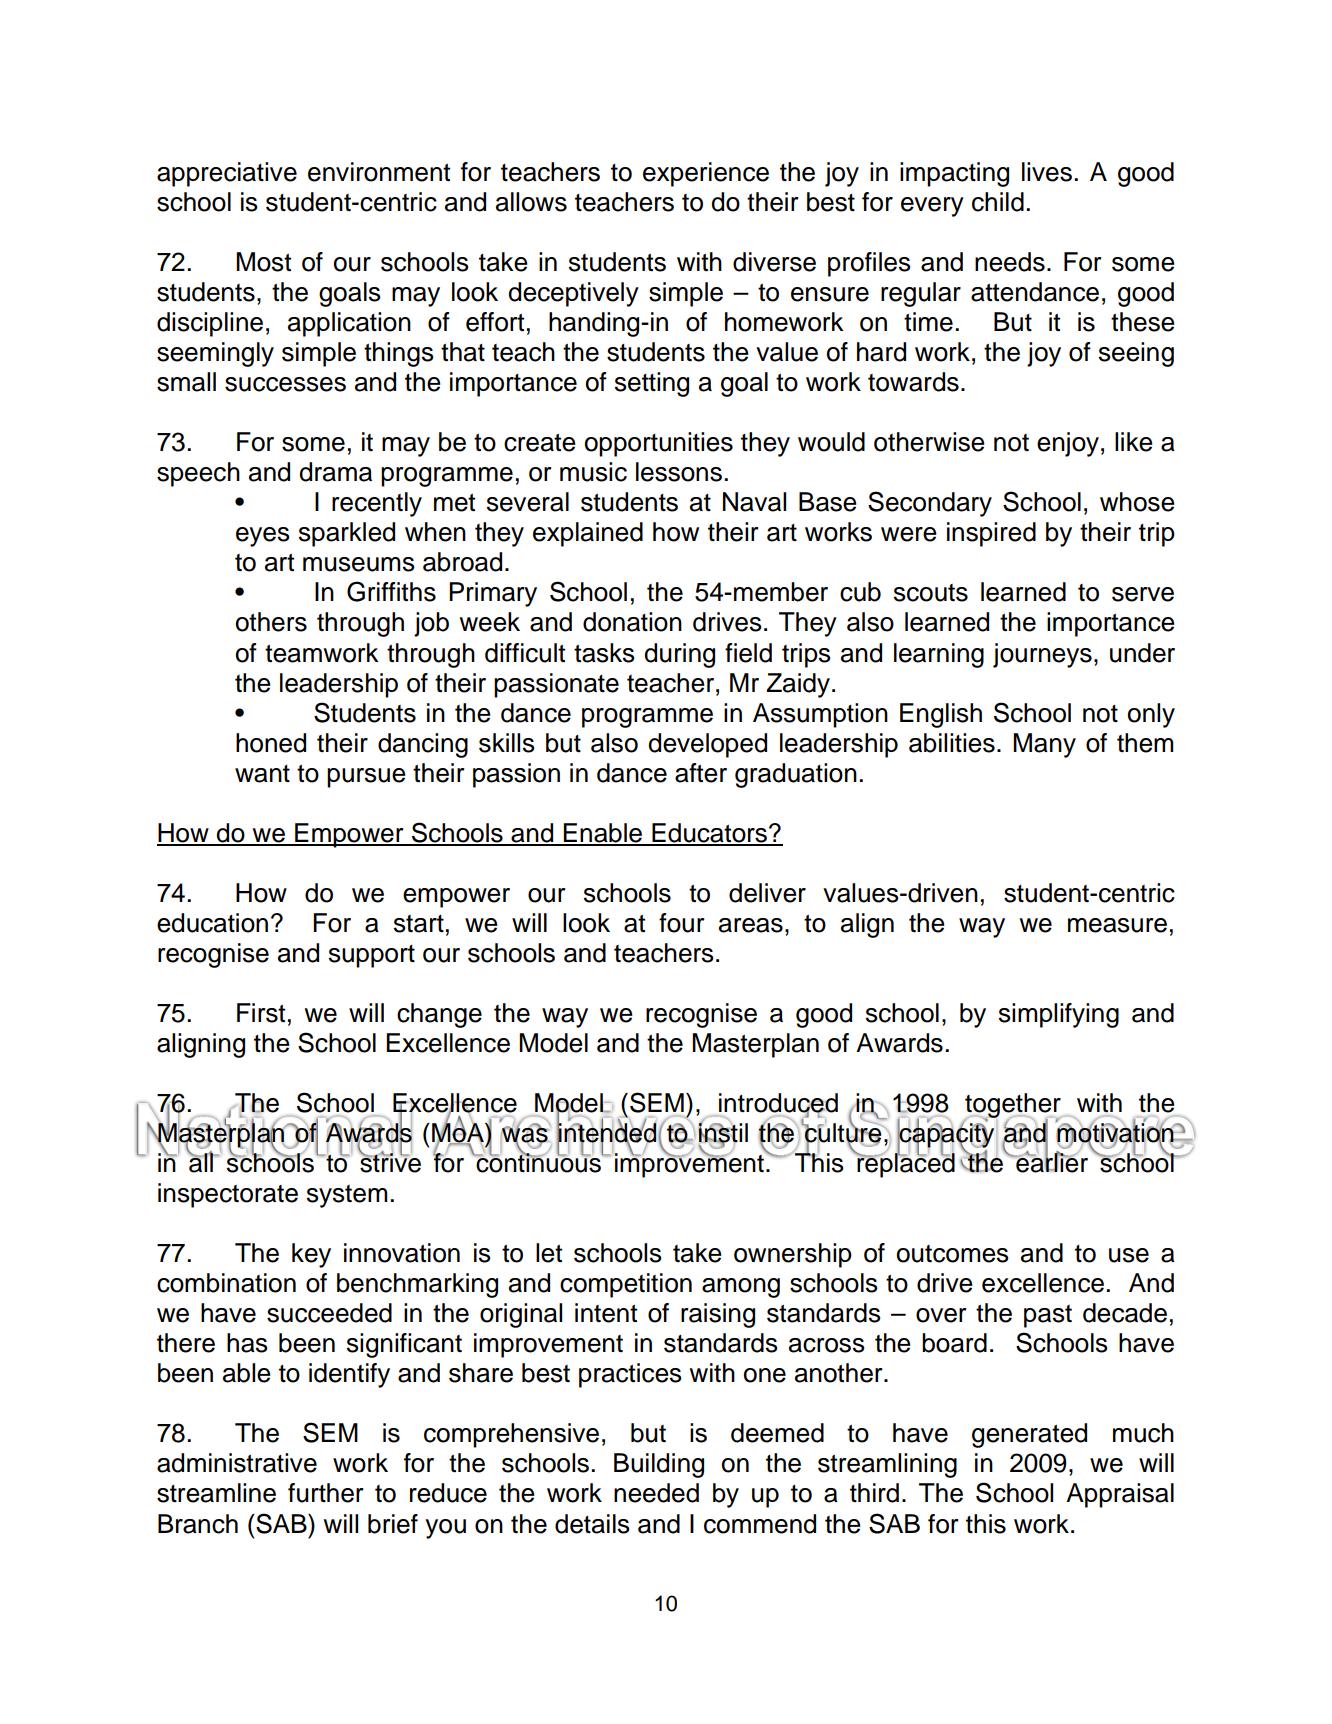 Image resolution: width=1332 pixels, height=1724 pixels. What do you see at coordinates (271, 622) in the screenshot?
I see `others` at bounding box center [271, 622].
